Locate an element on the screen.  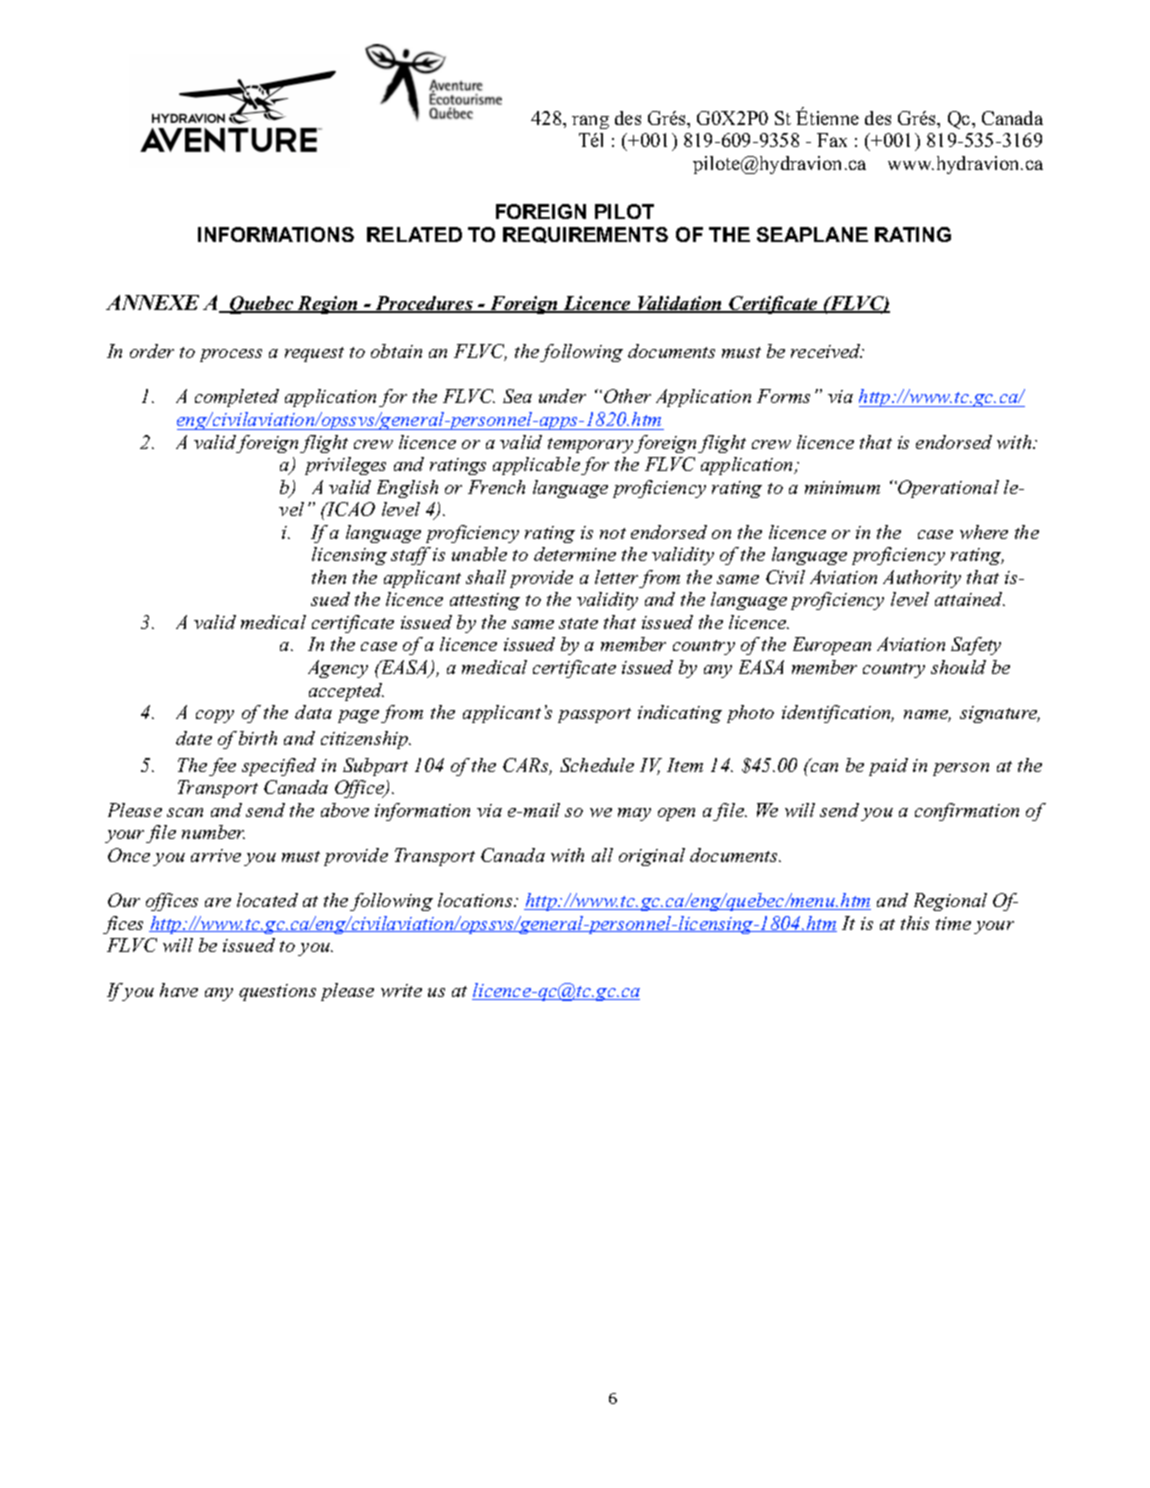
determine is located at coordinates (575, 554).
